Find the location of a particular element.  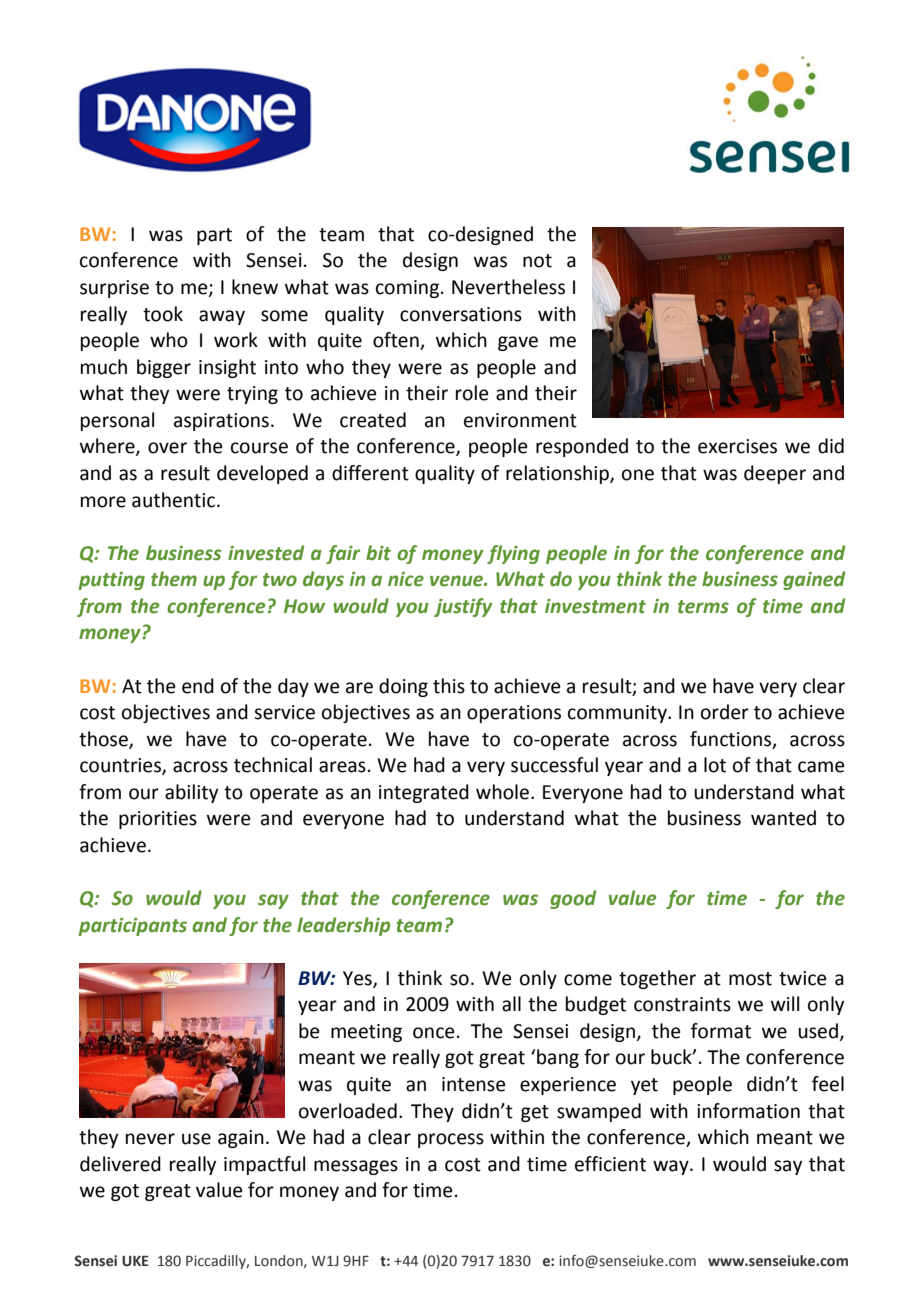

this is located at coordinates (449, 686).
